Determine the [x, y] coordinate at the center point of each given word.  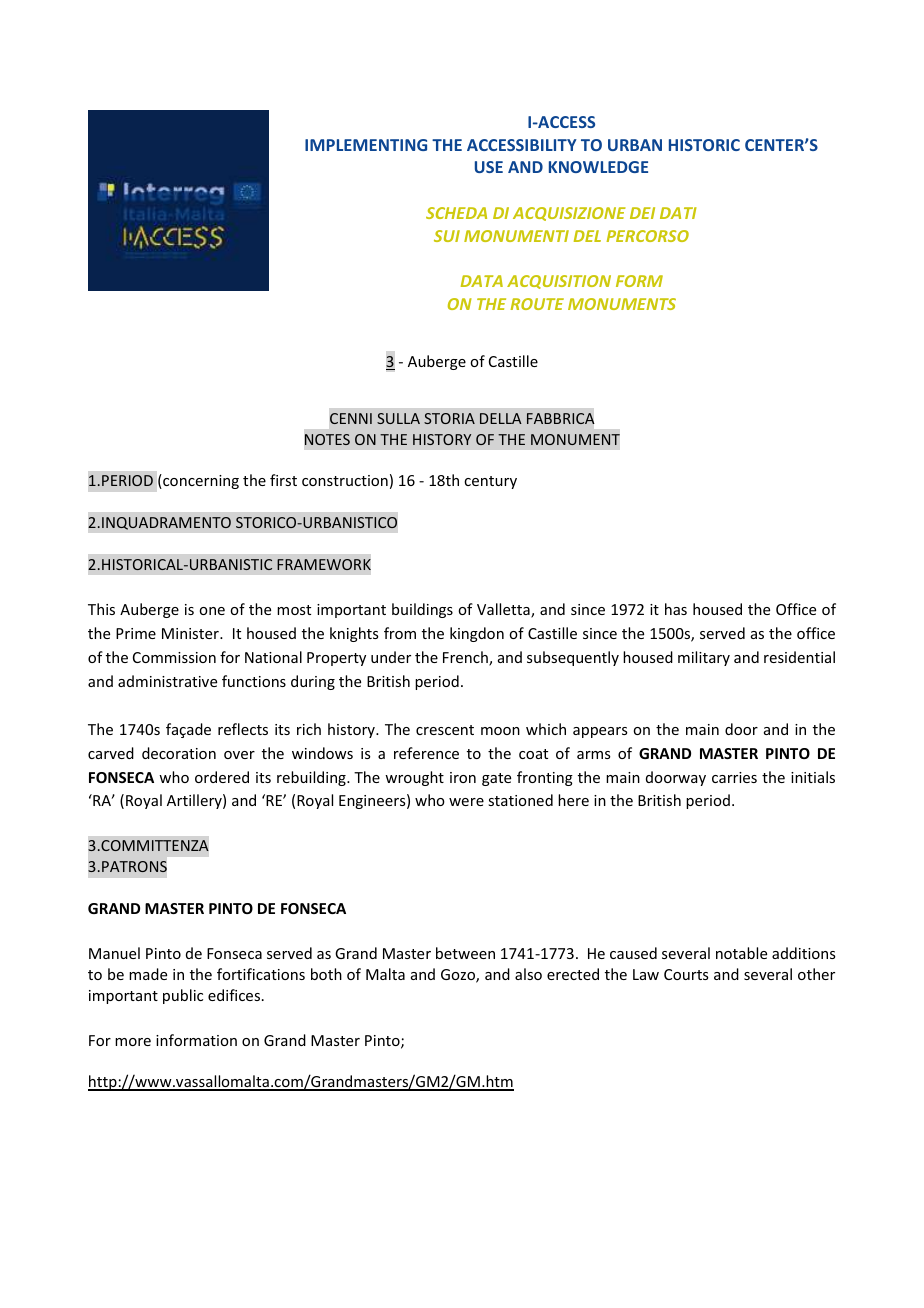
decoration [179, 753]
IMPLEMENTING [366, 145]
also [528, 974]
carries [734, 777]
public [183, 996]
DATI [678, 213]
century [490, 482]
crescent [445, 730]
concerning [200, 481]
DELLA [501, 418]
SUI [447, 236]
